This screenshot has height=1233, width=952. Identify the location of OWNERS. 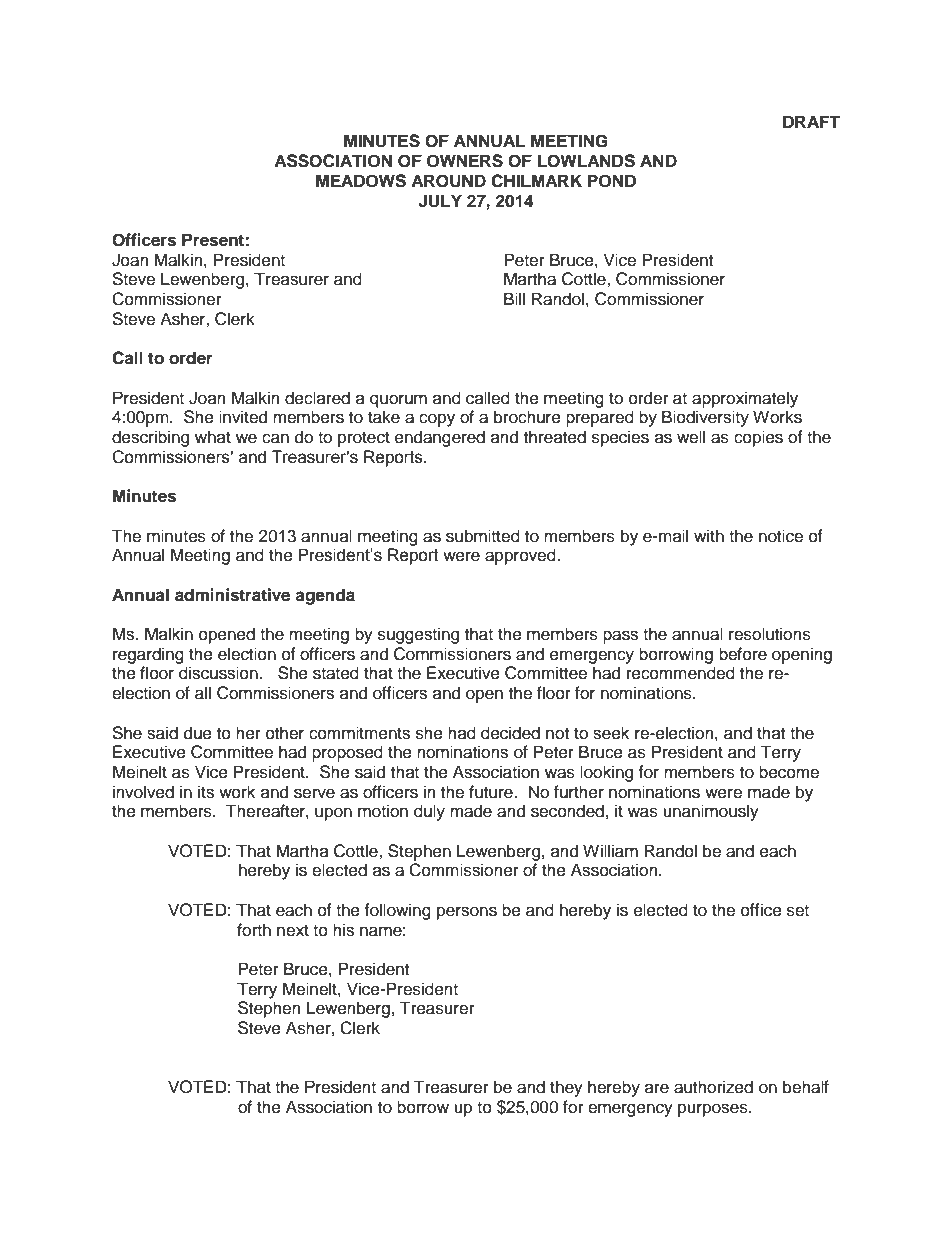
(465, 161).
